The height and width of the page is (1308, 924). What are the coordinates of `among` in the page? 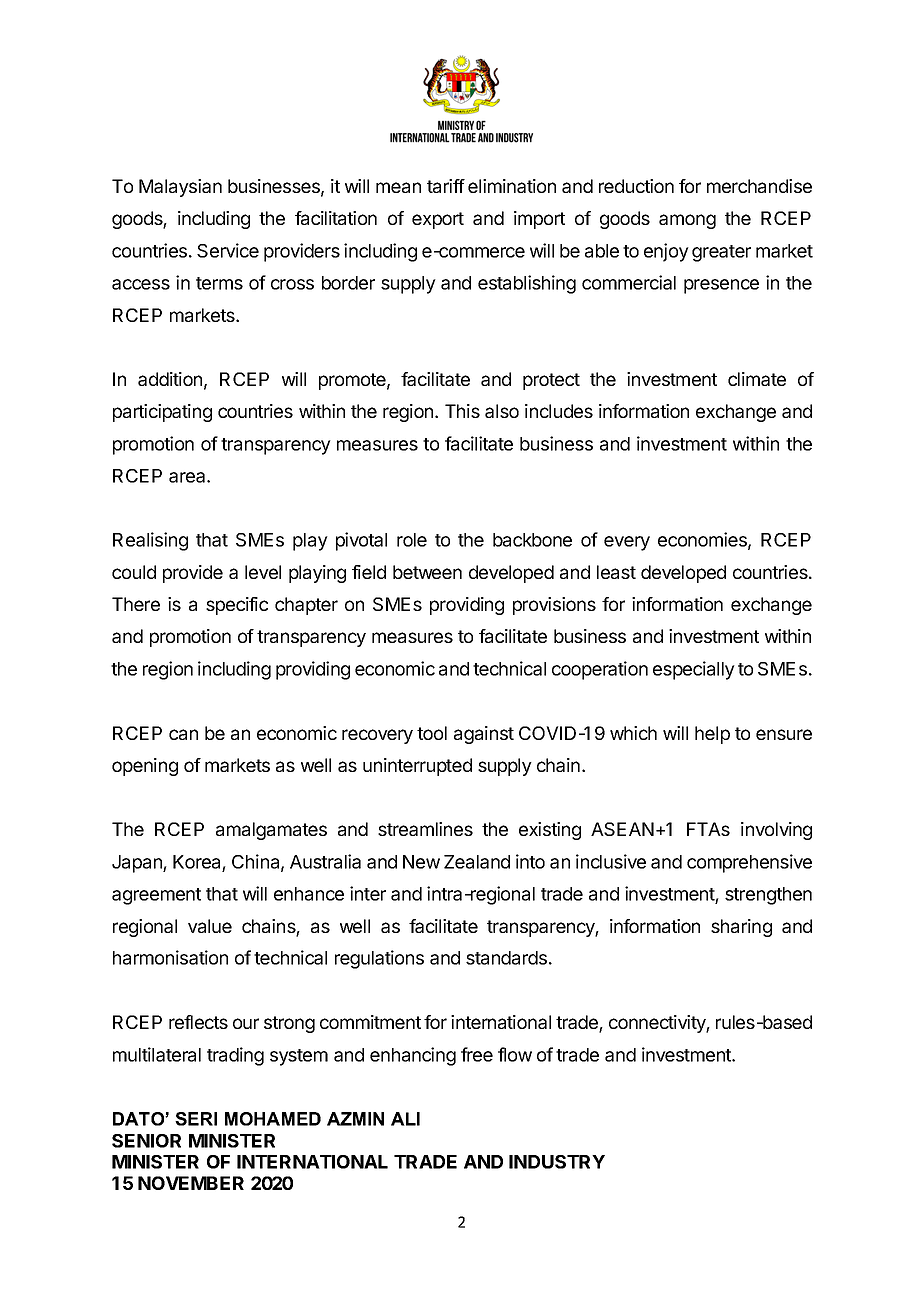 It's located at (687, 221).
